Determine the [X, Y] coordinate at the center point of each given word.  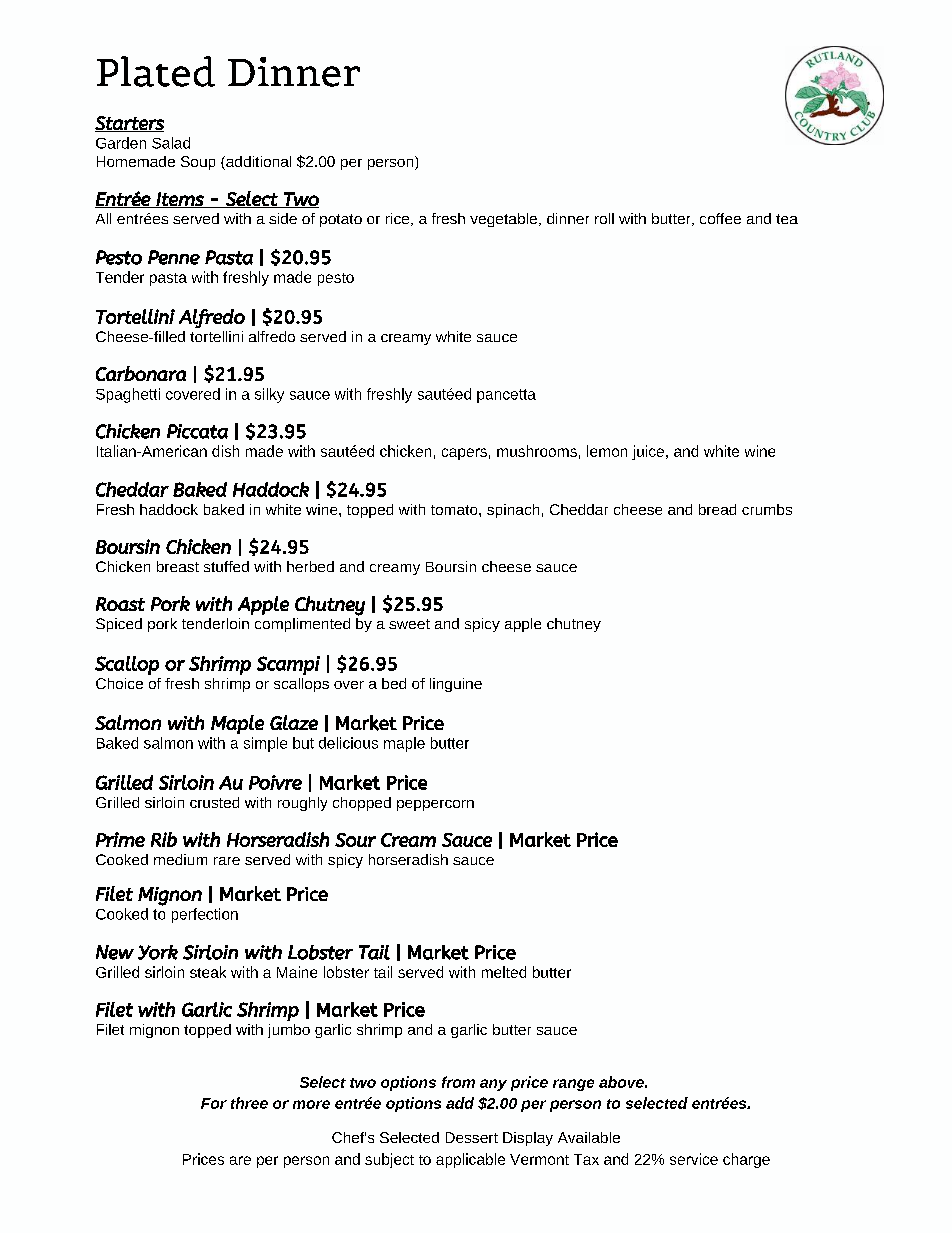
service [694, 1159]
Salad [171, 143]
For [214, 1103]
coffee [720, 218]
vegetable [505, 220]
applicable [470, 1160]
